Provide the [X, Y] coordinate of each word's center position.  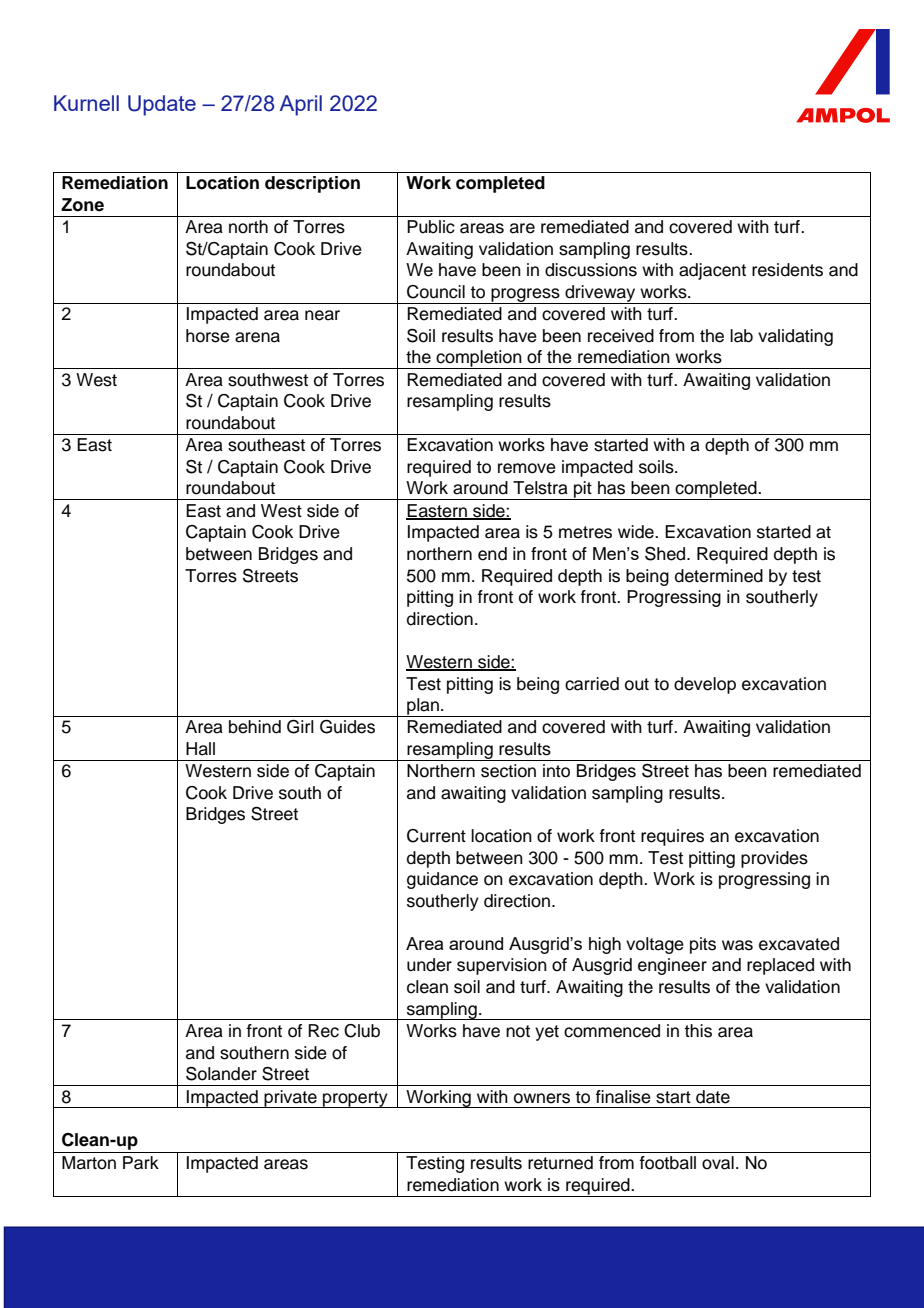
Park [141, 1163]
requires [672, 837]
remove [527, 468]
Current [436, 836]
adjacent [712, 271]
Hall [200, 749]
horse [208, 336]
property [355, 1099]
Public [431, 227]
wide [637, 532]
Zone [82, 205]
